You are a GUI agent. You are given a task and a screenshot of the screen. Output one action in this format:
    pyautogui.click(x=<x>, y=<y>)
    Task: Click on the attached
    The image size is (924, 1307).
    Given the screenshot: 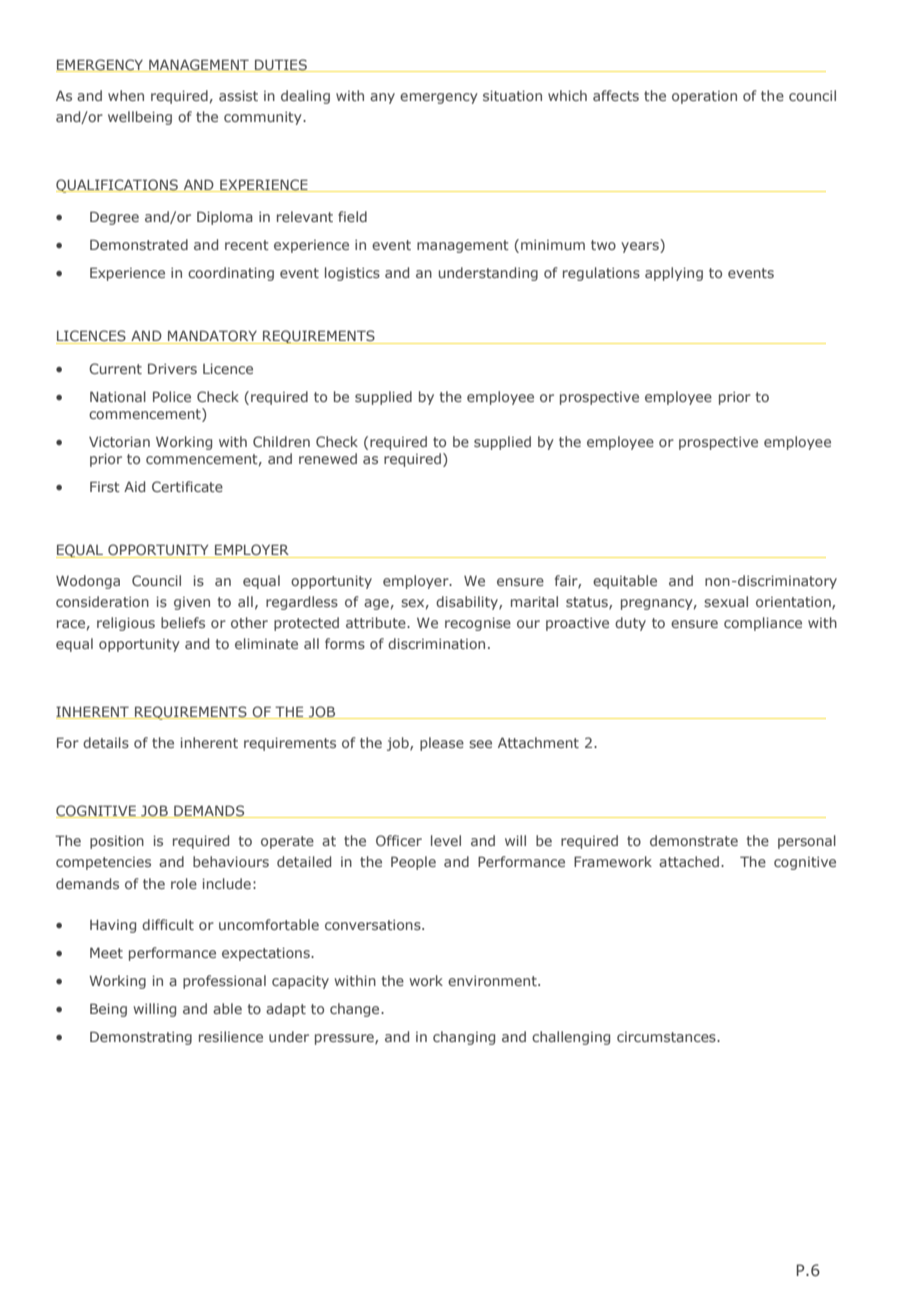 What is the action you would take?
    pyautogui.click(x=689, y=861)
